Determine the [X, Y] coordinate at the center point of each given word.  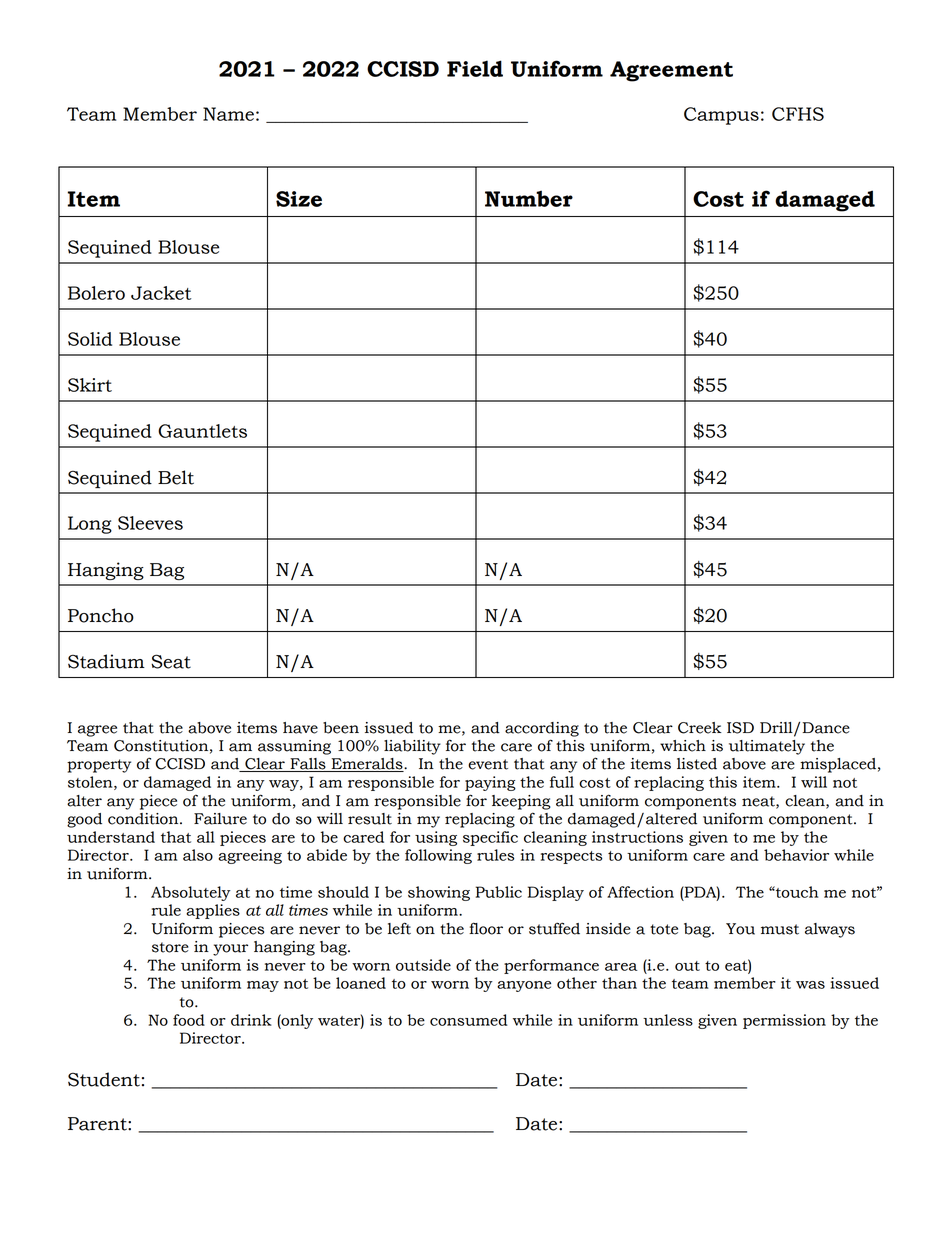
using [436, 838]
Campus [721, 116]
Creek [700, 728]
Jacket [161, 293]
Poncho [101, 615]
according [542, 729]
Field [475, 68]
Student [104, 1079]
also [198, 855]
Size [299, 199]
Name [228, 114]
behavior [796, 855]
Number [529, 198]
